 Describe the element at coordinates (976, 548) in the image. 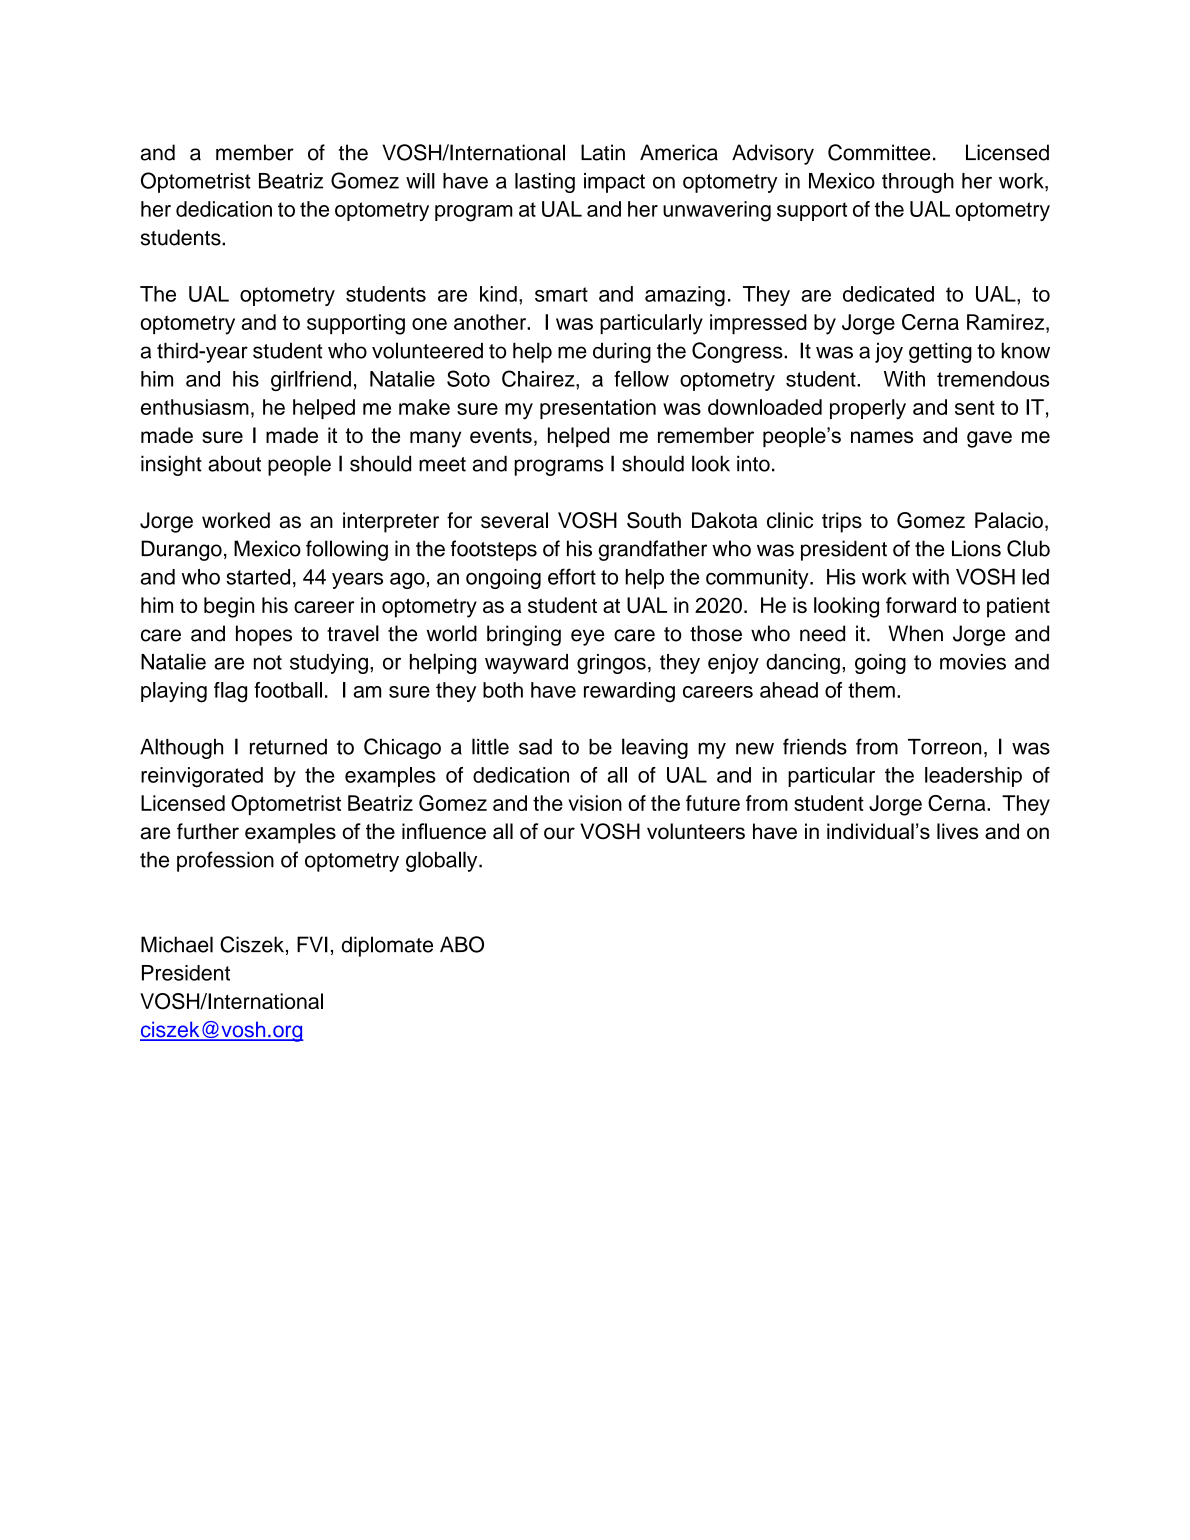

I see `Lions` at that location.
